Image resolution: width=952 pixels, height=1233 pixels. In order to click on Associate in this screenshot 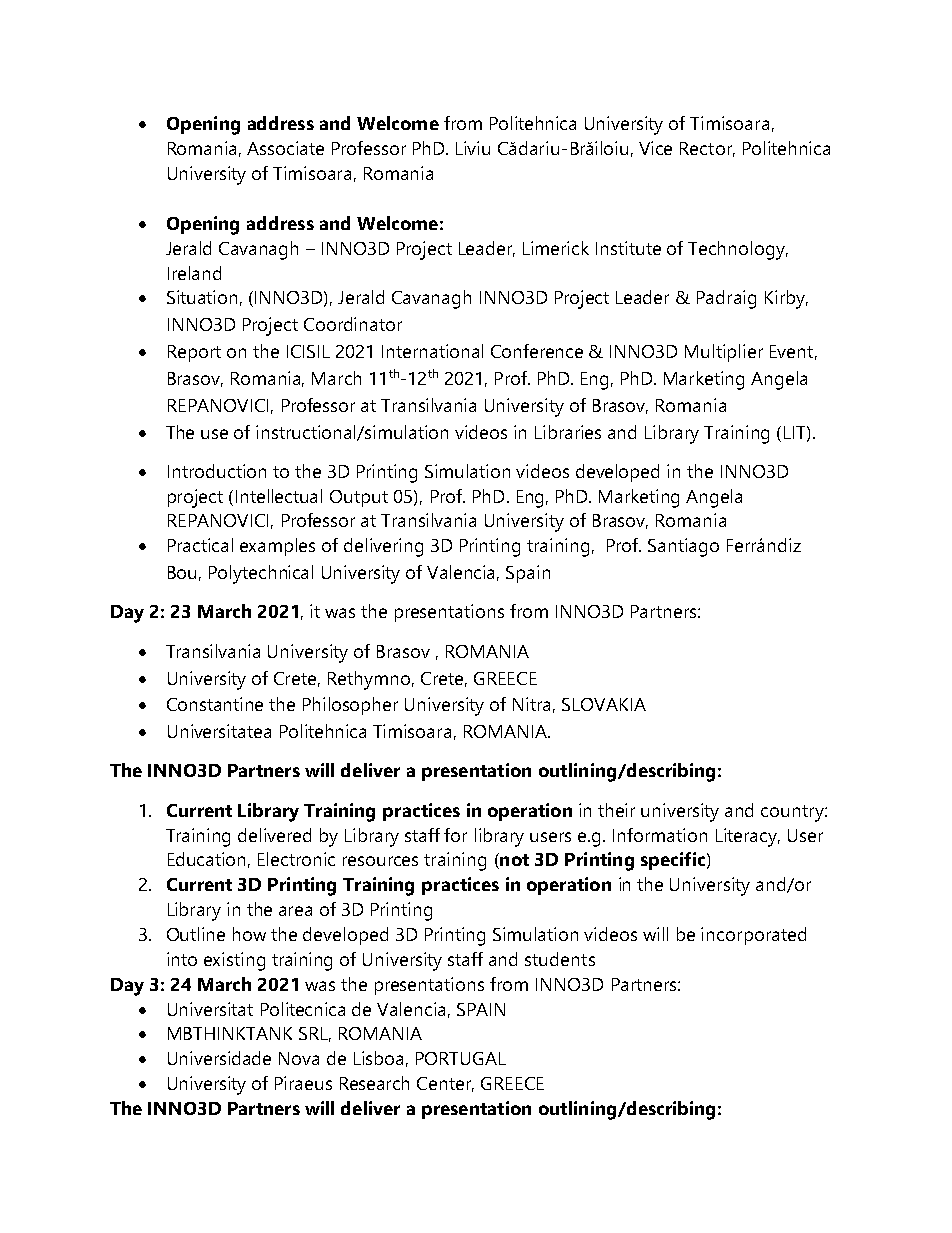, I will do `click(285, 148)`.
